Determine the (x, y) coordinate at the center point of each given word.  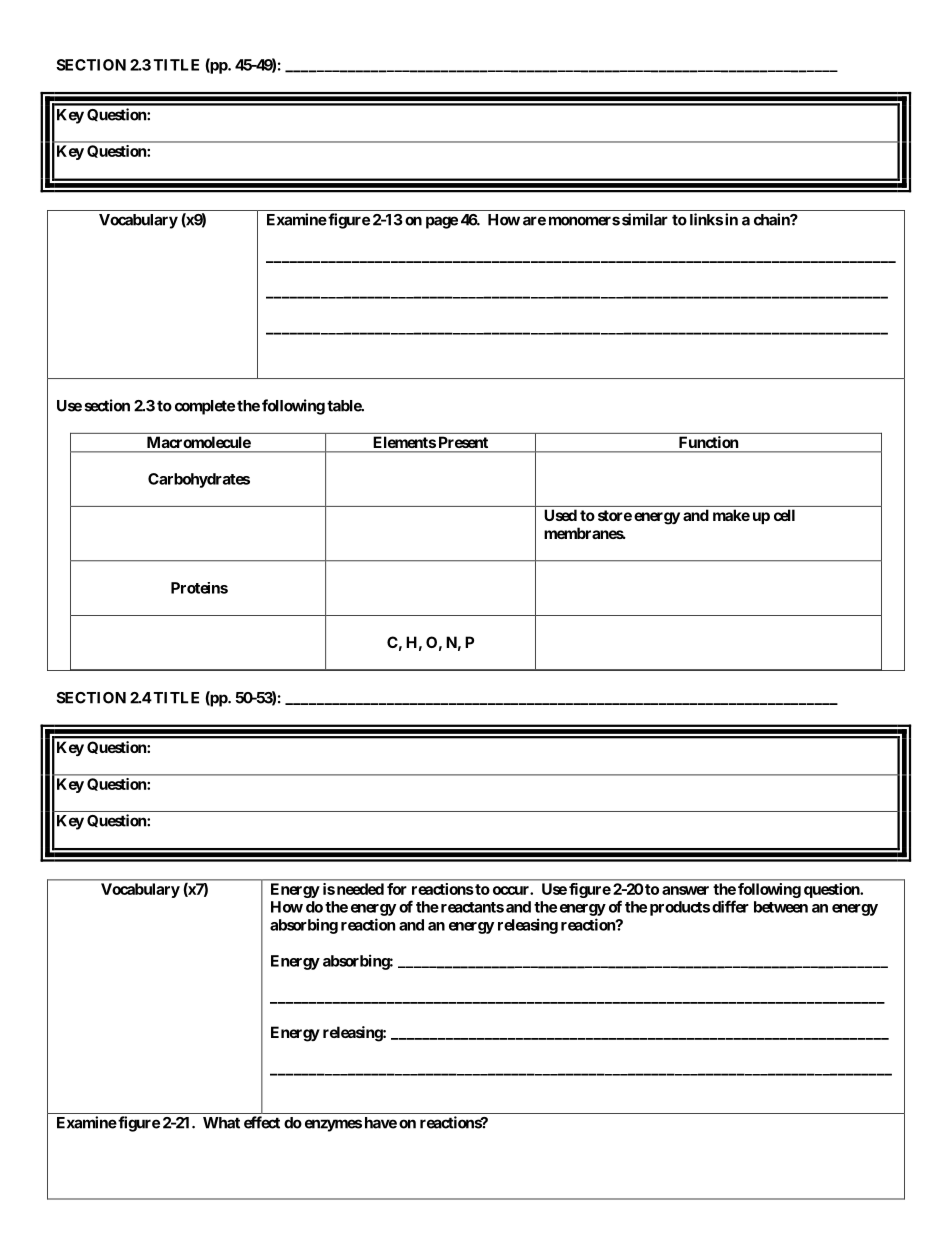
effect (262, 1122)
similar (645, 219)
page (442, 222)
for (396, 889)
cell (784, 515)
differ (730, 906)
